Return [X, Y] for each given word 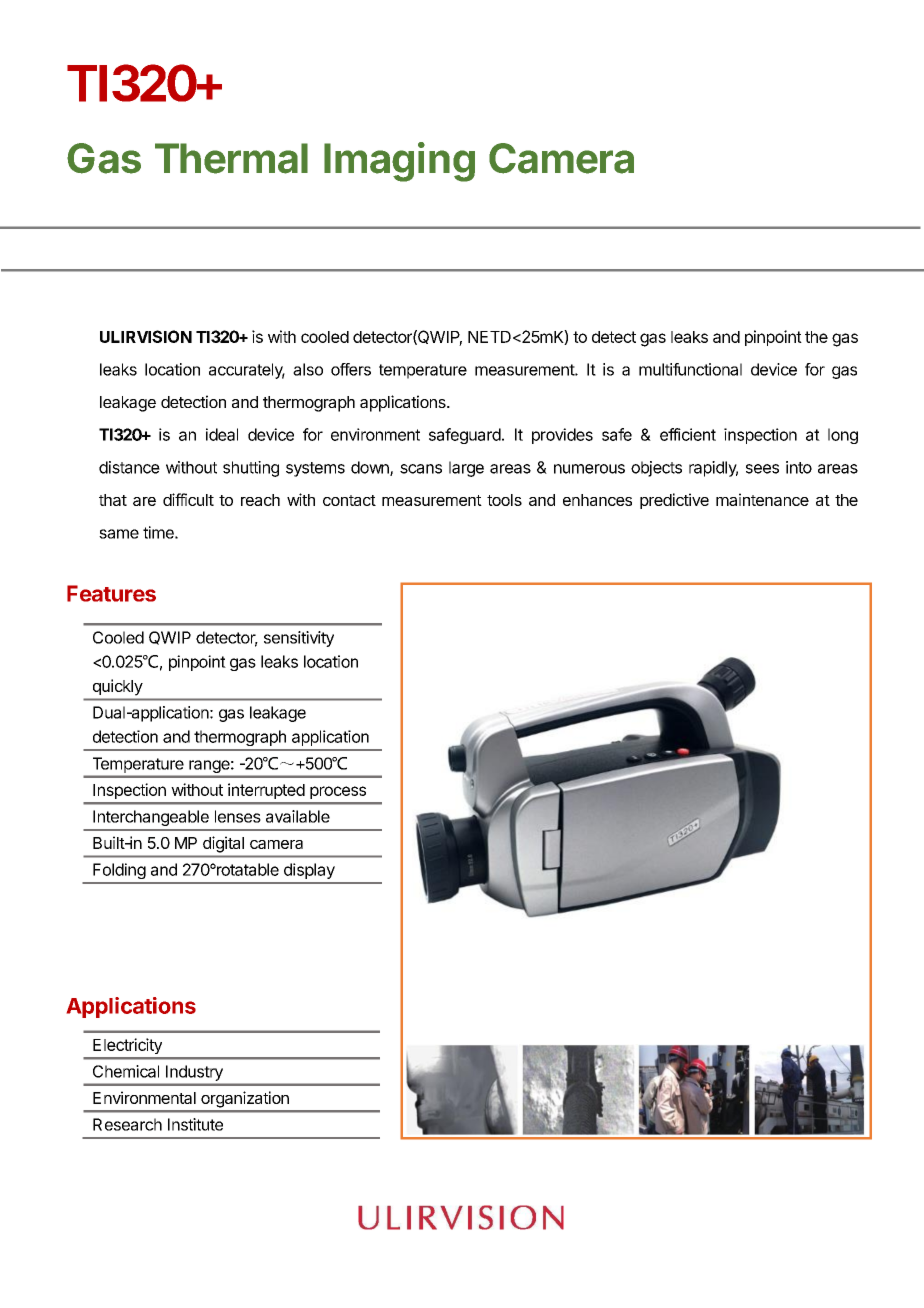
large [466, 469]
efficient [688, 434]
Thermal [231, 158]
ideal [222, 434]
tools [504, 500]
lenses [238, 816]
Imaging [399, 162]
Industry [194, 1073]
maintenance [762, 499]
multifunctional [690, 369]
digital [223, 844]
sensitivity [299, 639]
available [298, 816]
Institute [195, 1124]
